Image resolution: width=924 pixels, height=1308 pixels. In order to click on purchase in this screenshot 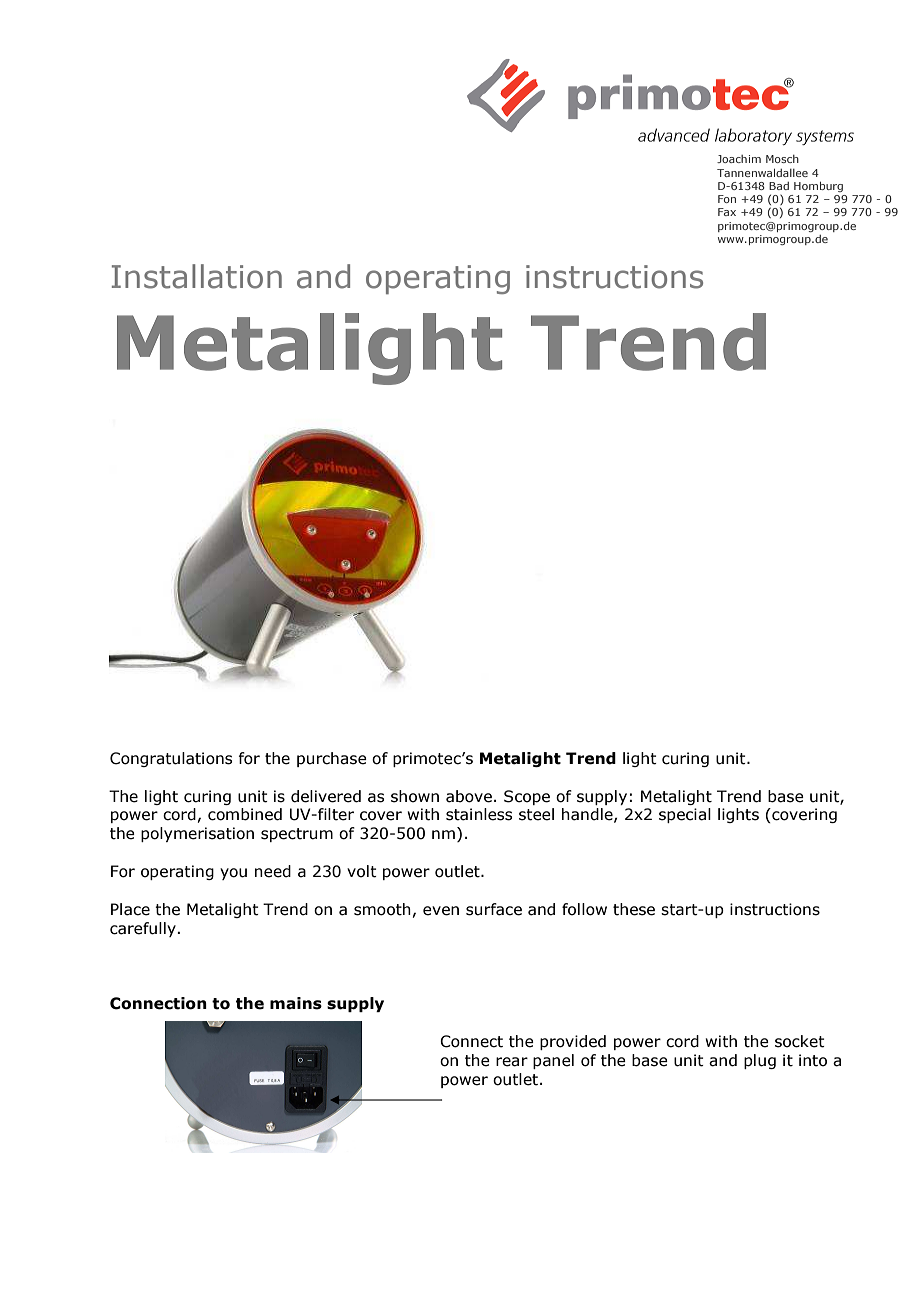, I will do `click(332, 759)`.
